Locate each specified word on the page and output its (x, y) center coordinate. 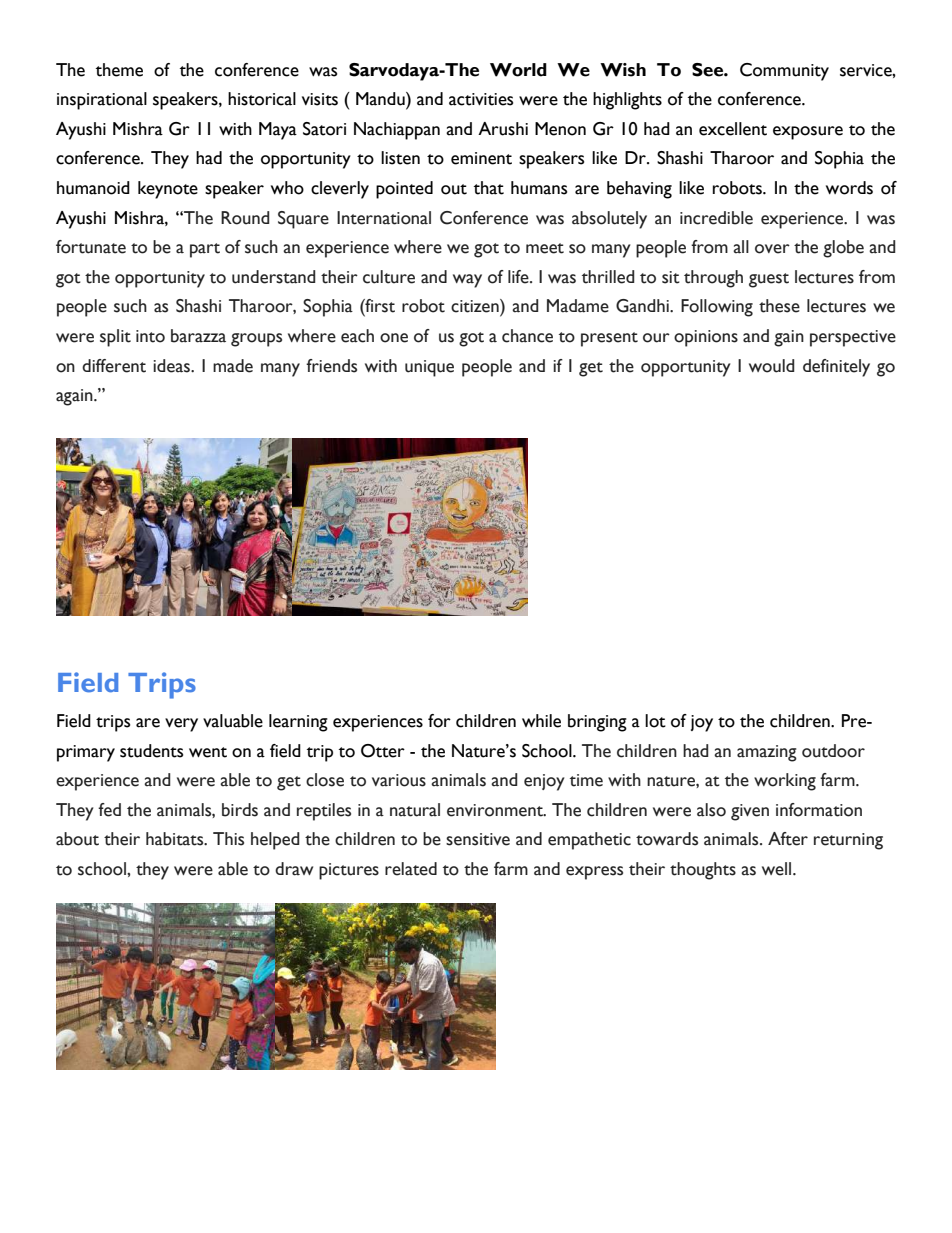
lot (655, 721)
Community (784, 72)
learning (298, 723)
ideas (172, 366)
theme (119, 70)
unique (429, 368)
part (205, 250)
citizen (476, 306)
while (541, 721)
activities (481, 99)
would (772, 366)
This (228, 839)
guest (769, 280)
